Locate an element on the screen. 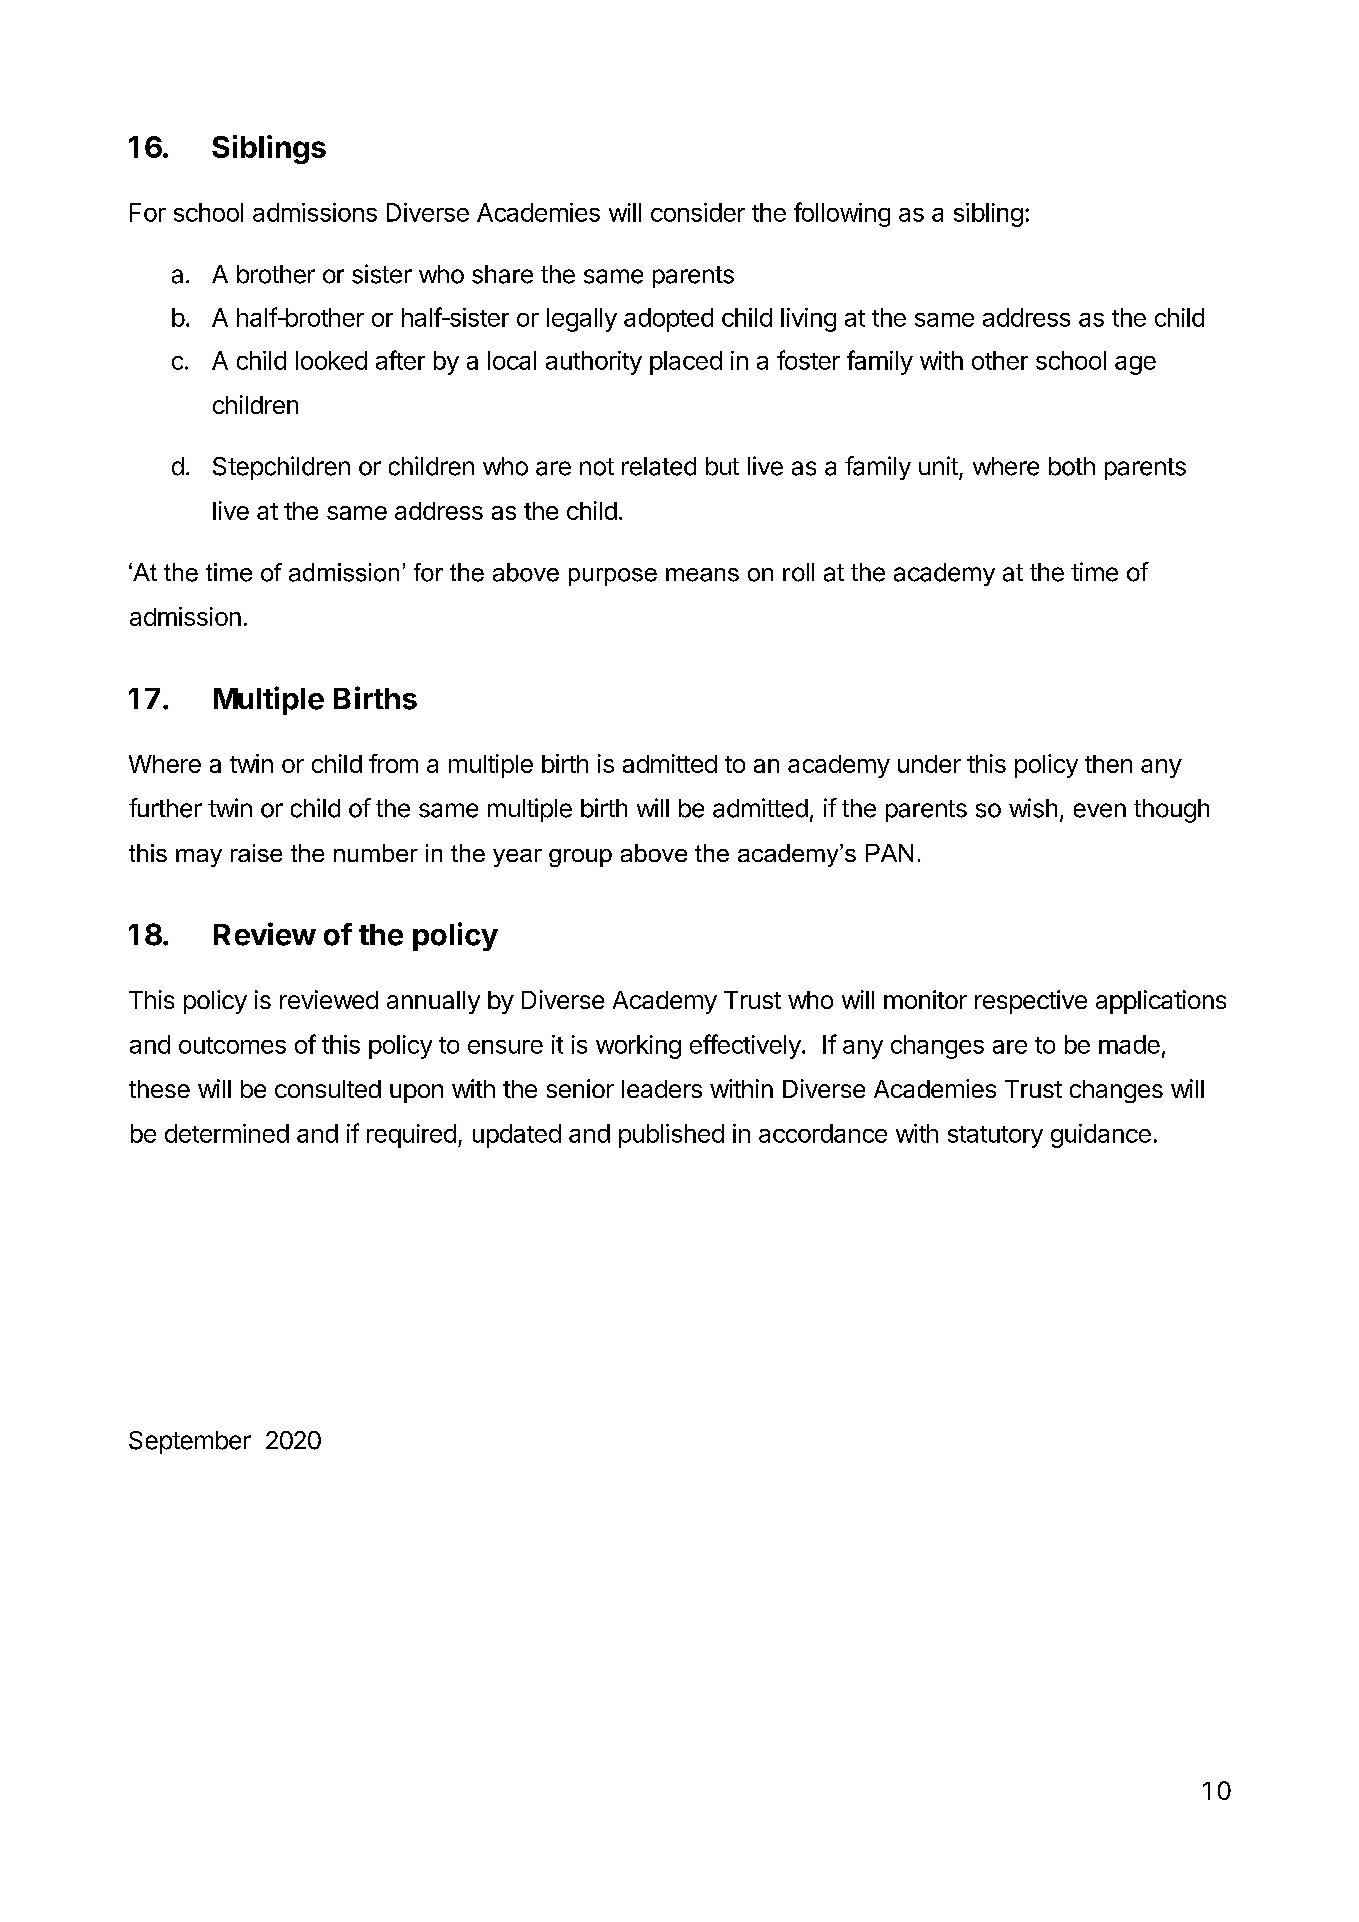 The width and height of the screenshot is (1359, 1922). looked is located at coordinates (331, 360).
